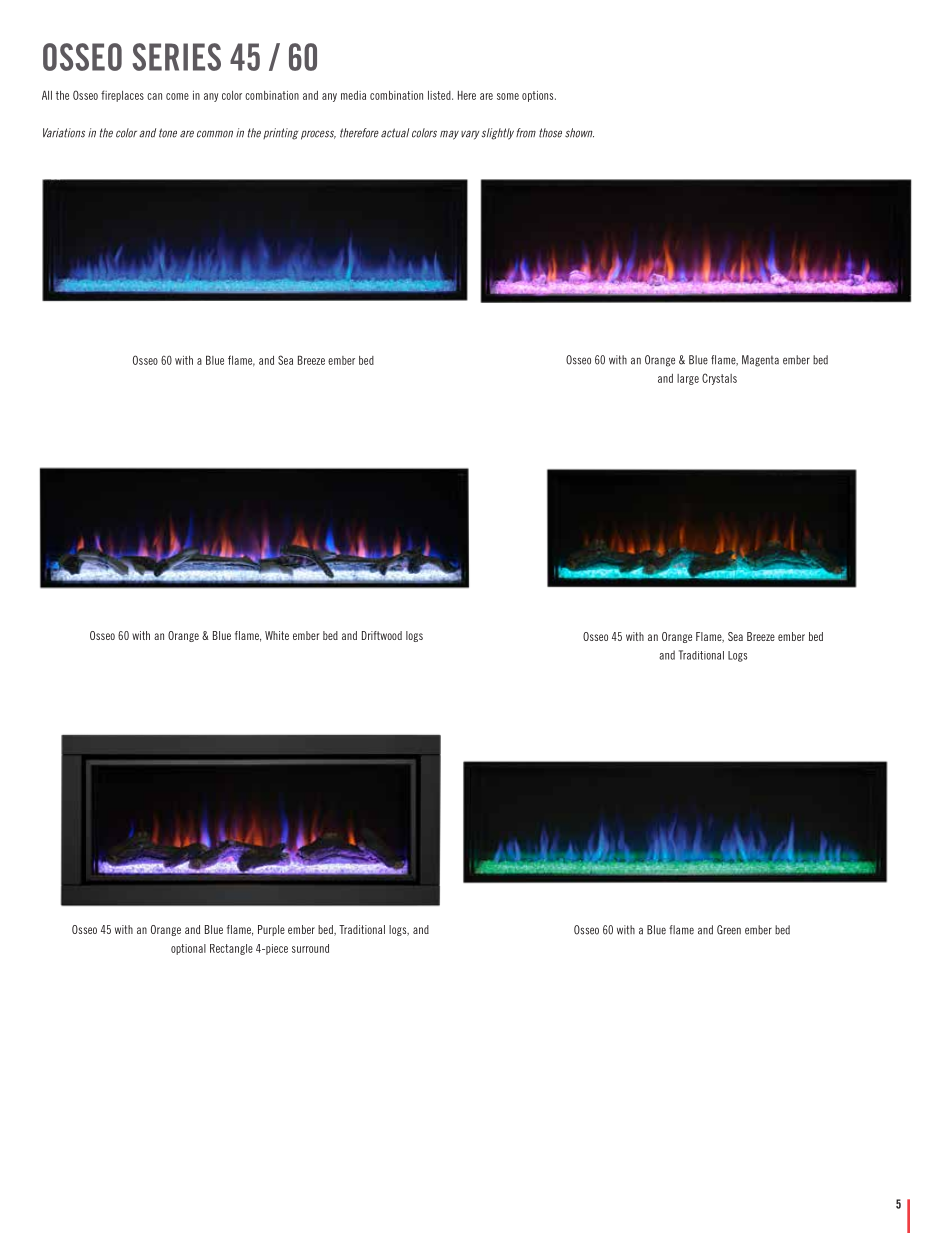  I want to click on optional, so click(188, 949).
